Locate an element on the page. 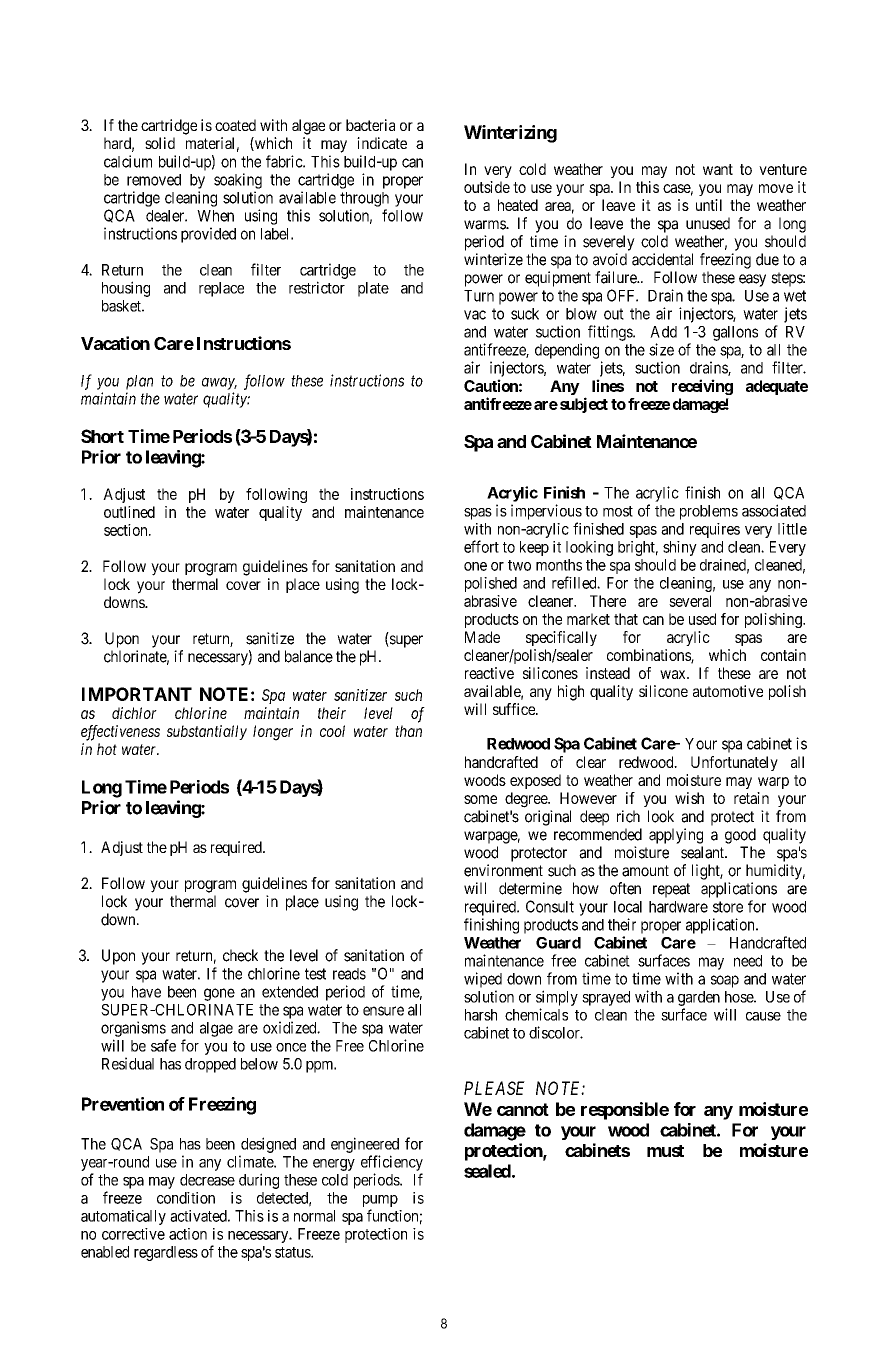  pump is located at coordinates (380, 1201).
